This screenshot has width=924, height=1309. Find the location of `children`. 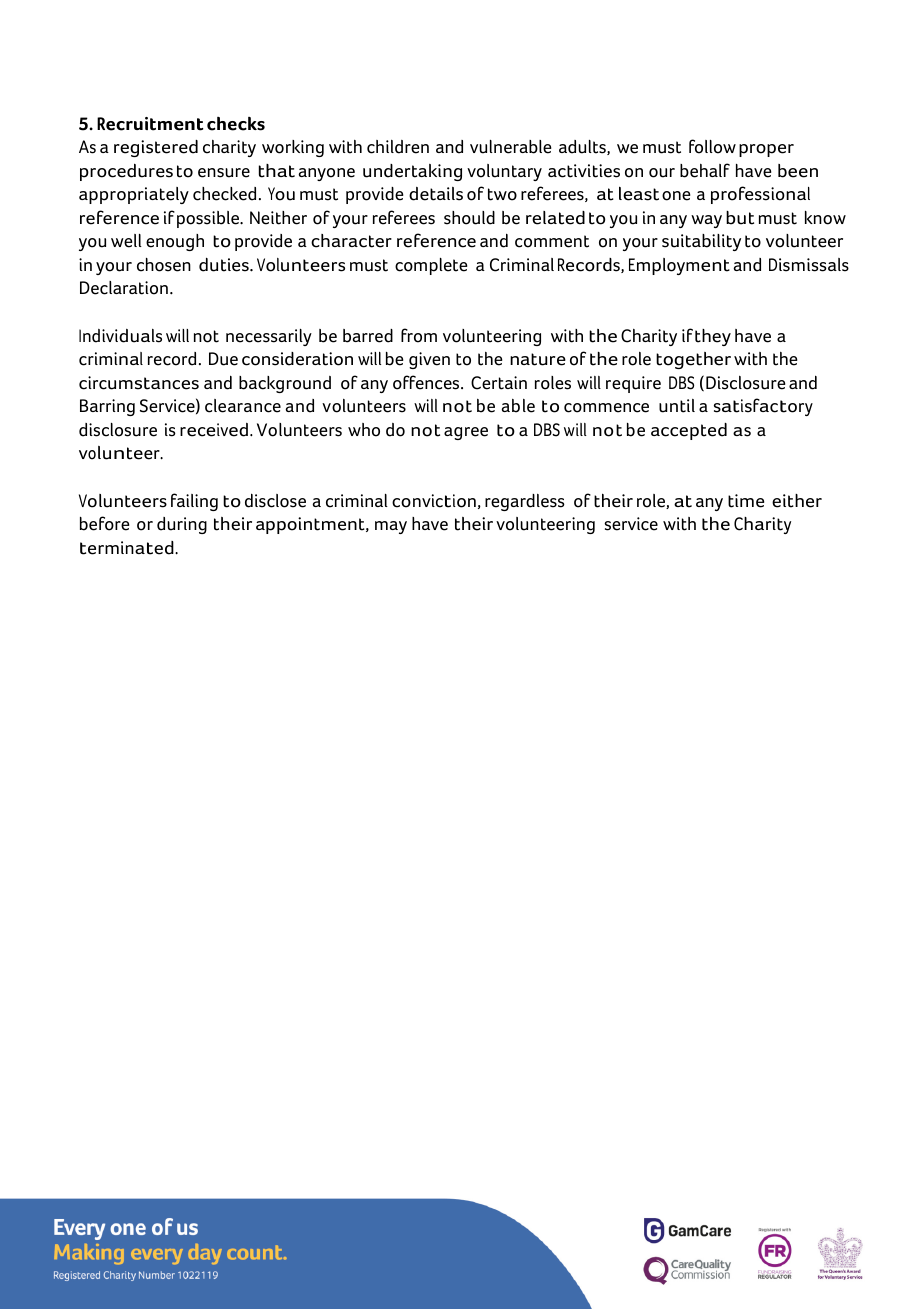

children is located at coordinates (398, 147).
